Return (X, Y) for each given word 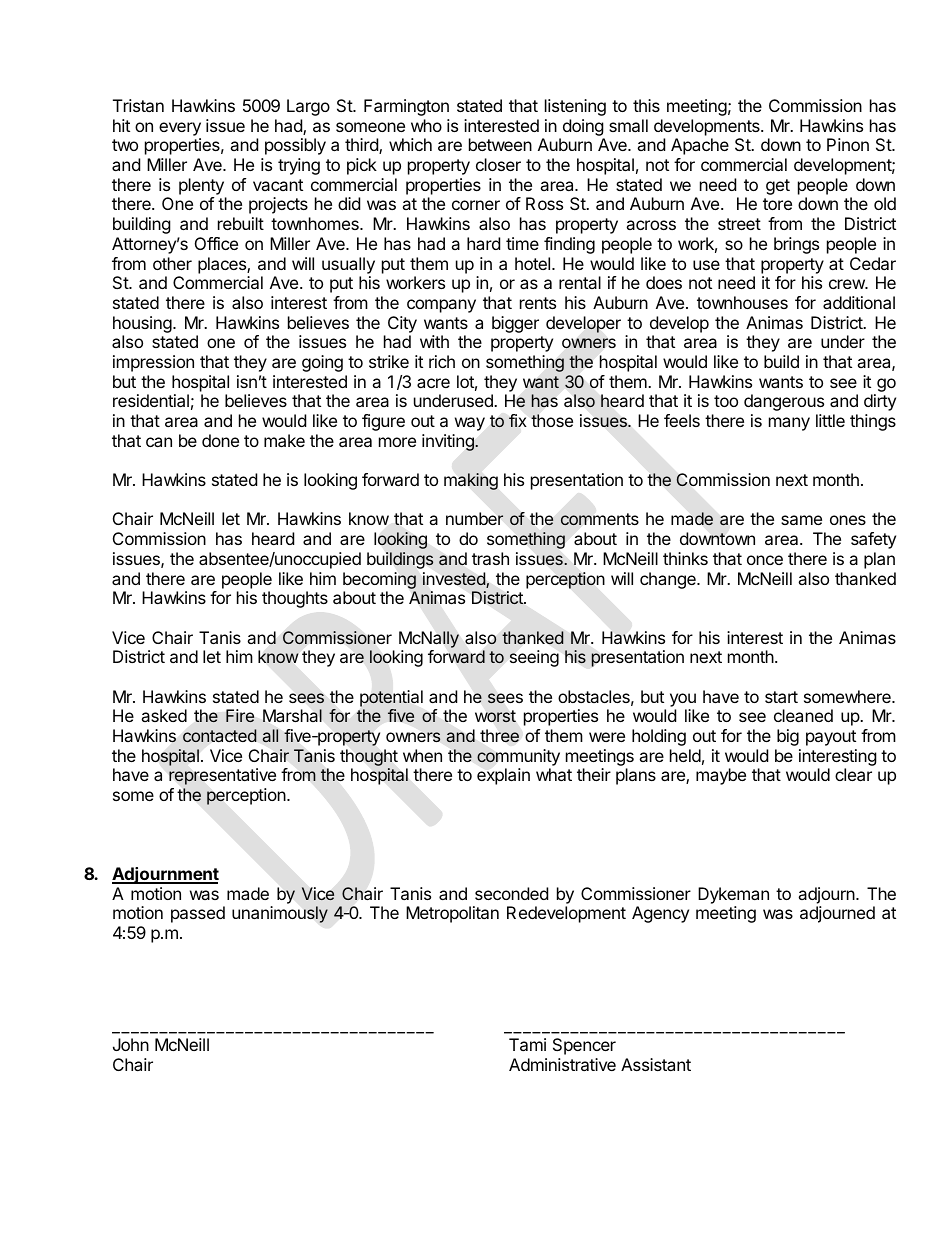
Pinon (848, 144)
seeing (534, 658)
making (471, 481)
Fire (240, 716)
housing (142, 324)
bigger (515, 324)
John (131, 1044)
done (220, 440)
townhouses (742, 302)
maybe (721, 776)
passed (198, 914)
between (500, 144)
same (801, 520)
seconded (511, 893)
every (180, 129)
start (781, 697)
